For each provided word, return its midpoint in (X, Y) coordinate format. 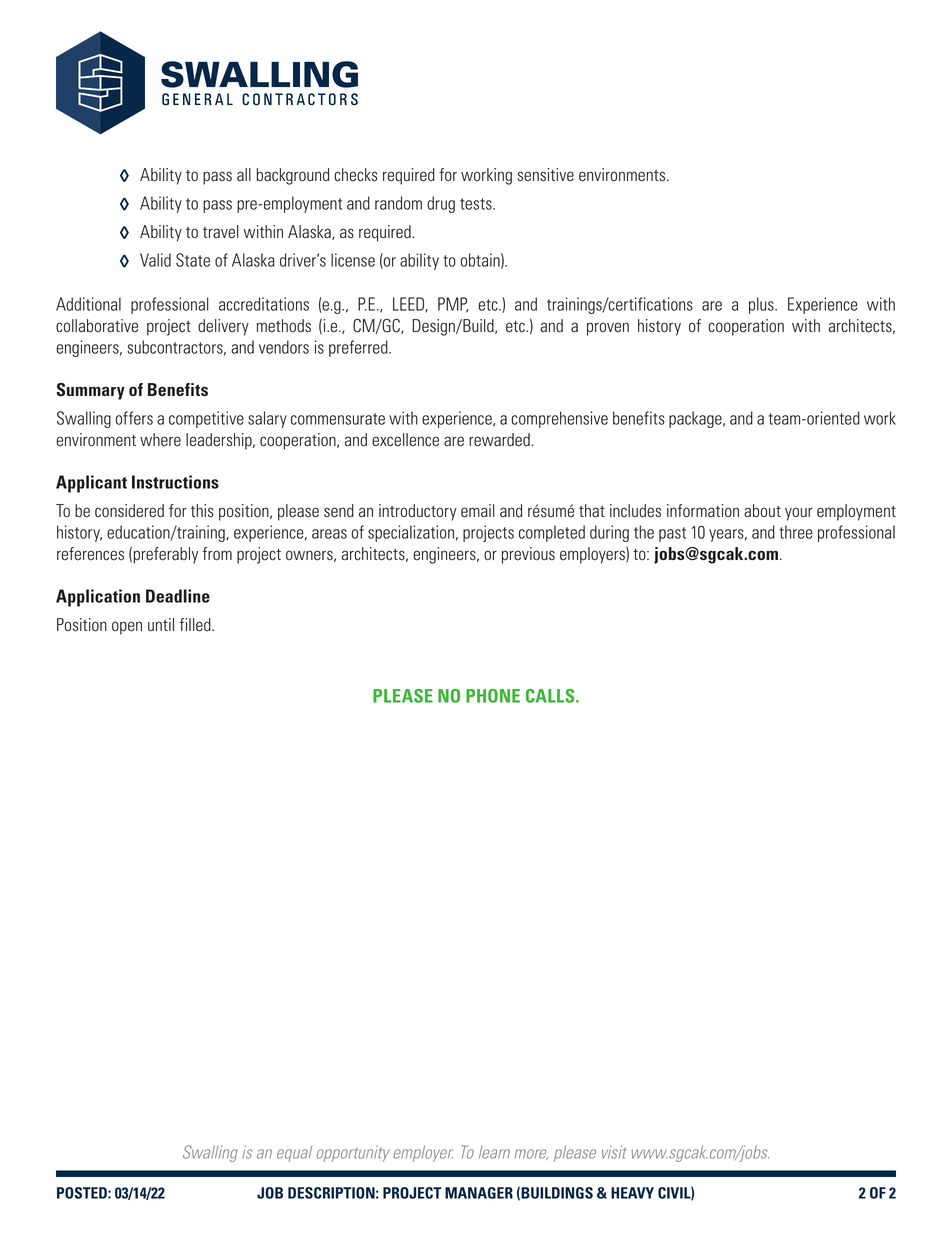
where (160, 440)
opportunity (353, 1153)
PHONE (493, 696)
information (703, 511)
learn (494, 1152)
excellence (405, 440)
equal (294, 1154)
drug (441, 204)
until (161, 625)
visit (614, 1152)
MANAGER (479, 1193)
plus (762, 305)
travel (220, 232)
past (672, 534)
